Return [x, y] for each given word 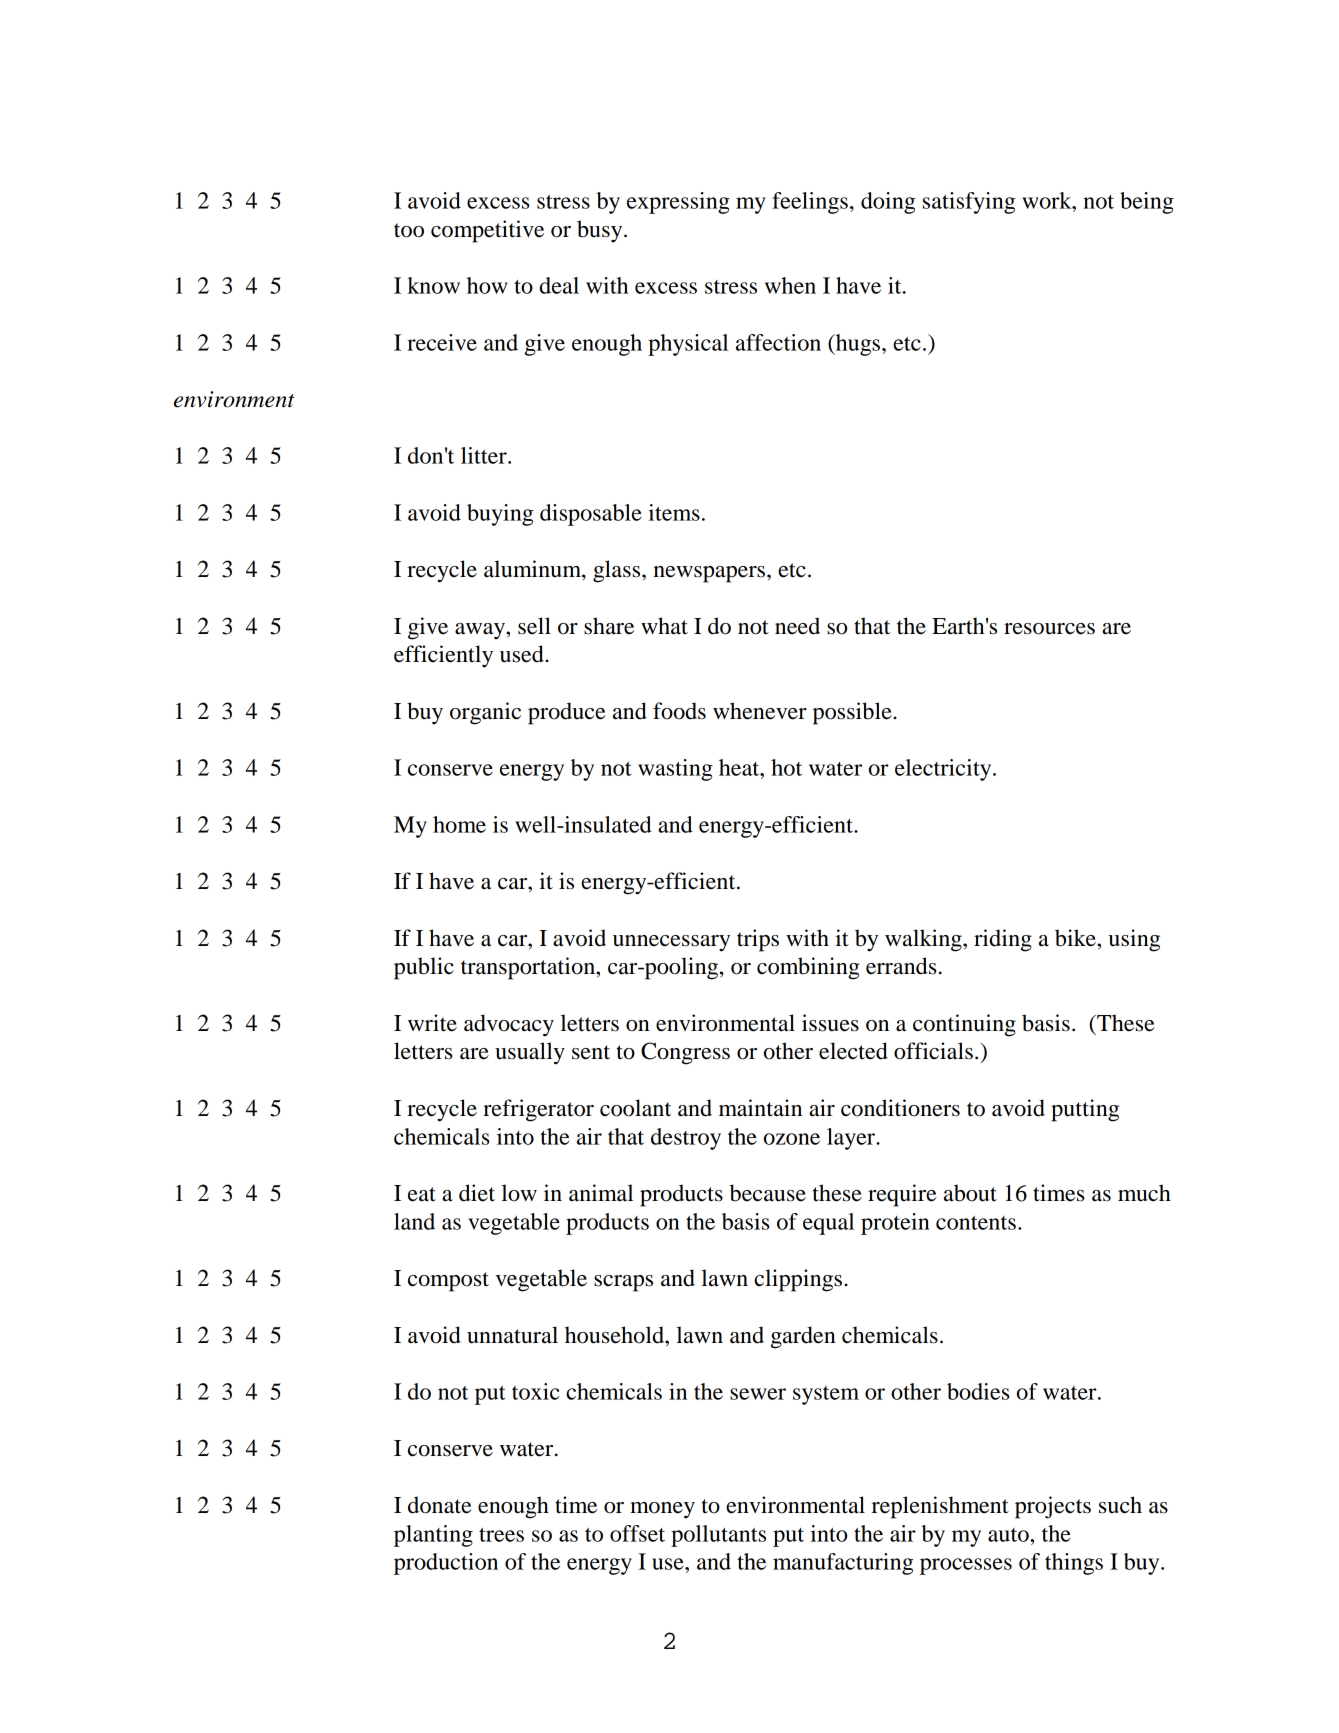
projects [1053, 1507]
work [1048, 200]
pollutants [718, 1536]
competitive [487, 231]
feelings [810, 203]
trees [501, 1535]
